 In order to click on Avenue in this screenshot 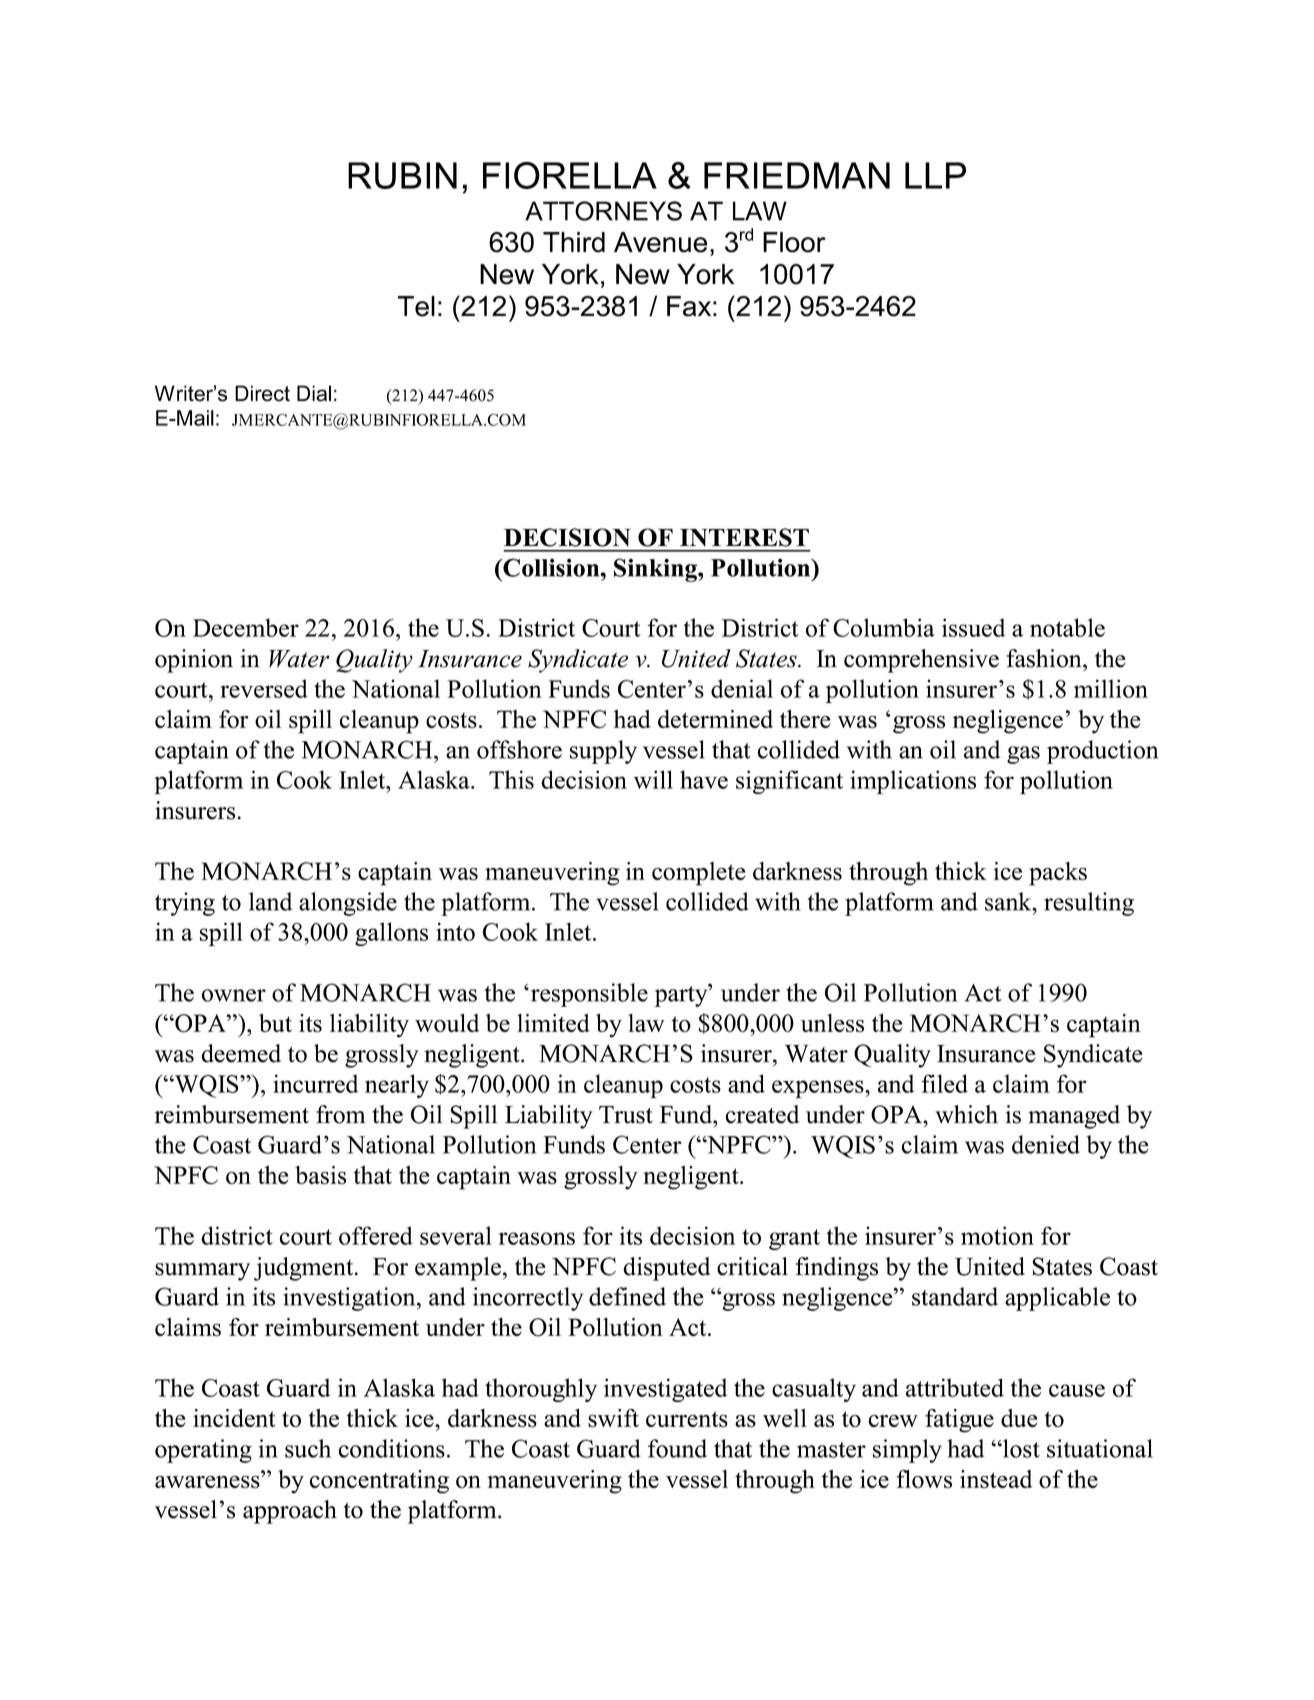, I will do `click(660, 242)`.
